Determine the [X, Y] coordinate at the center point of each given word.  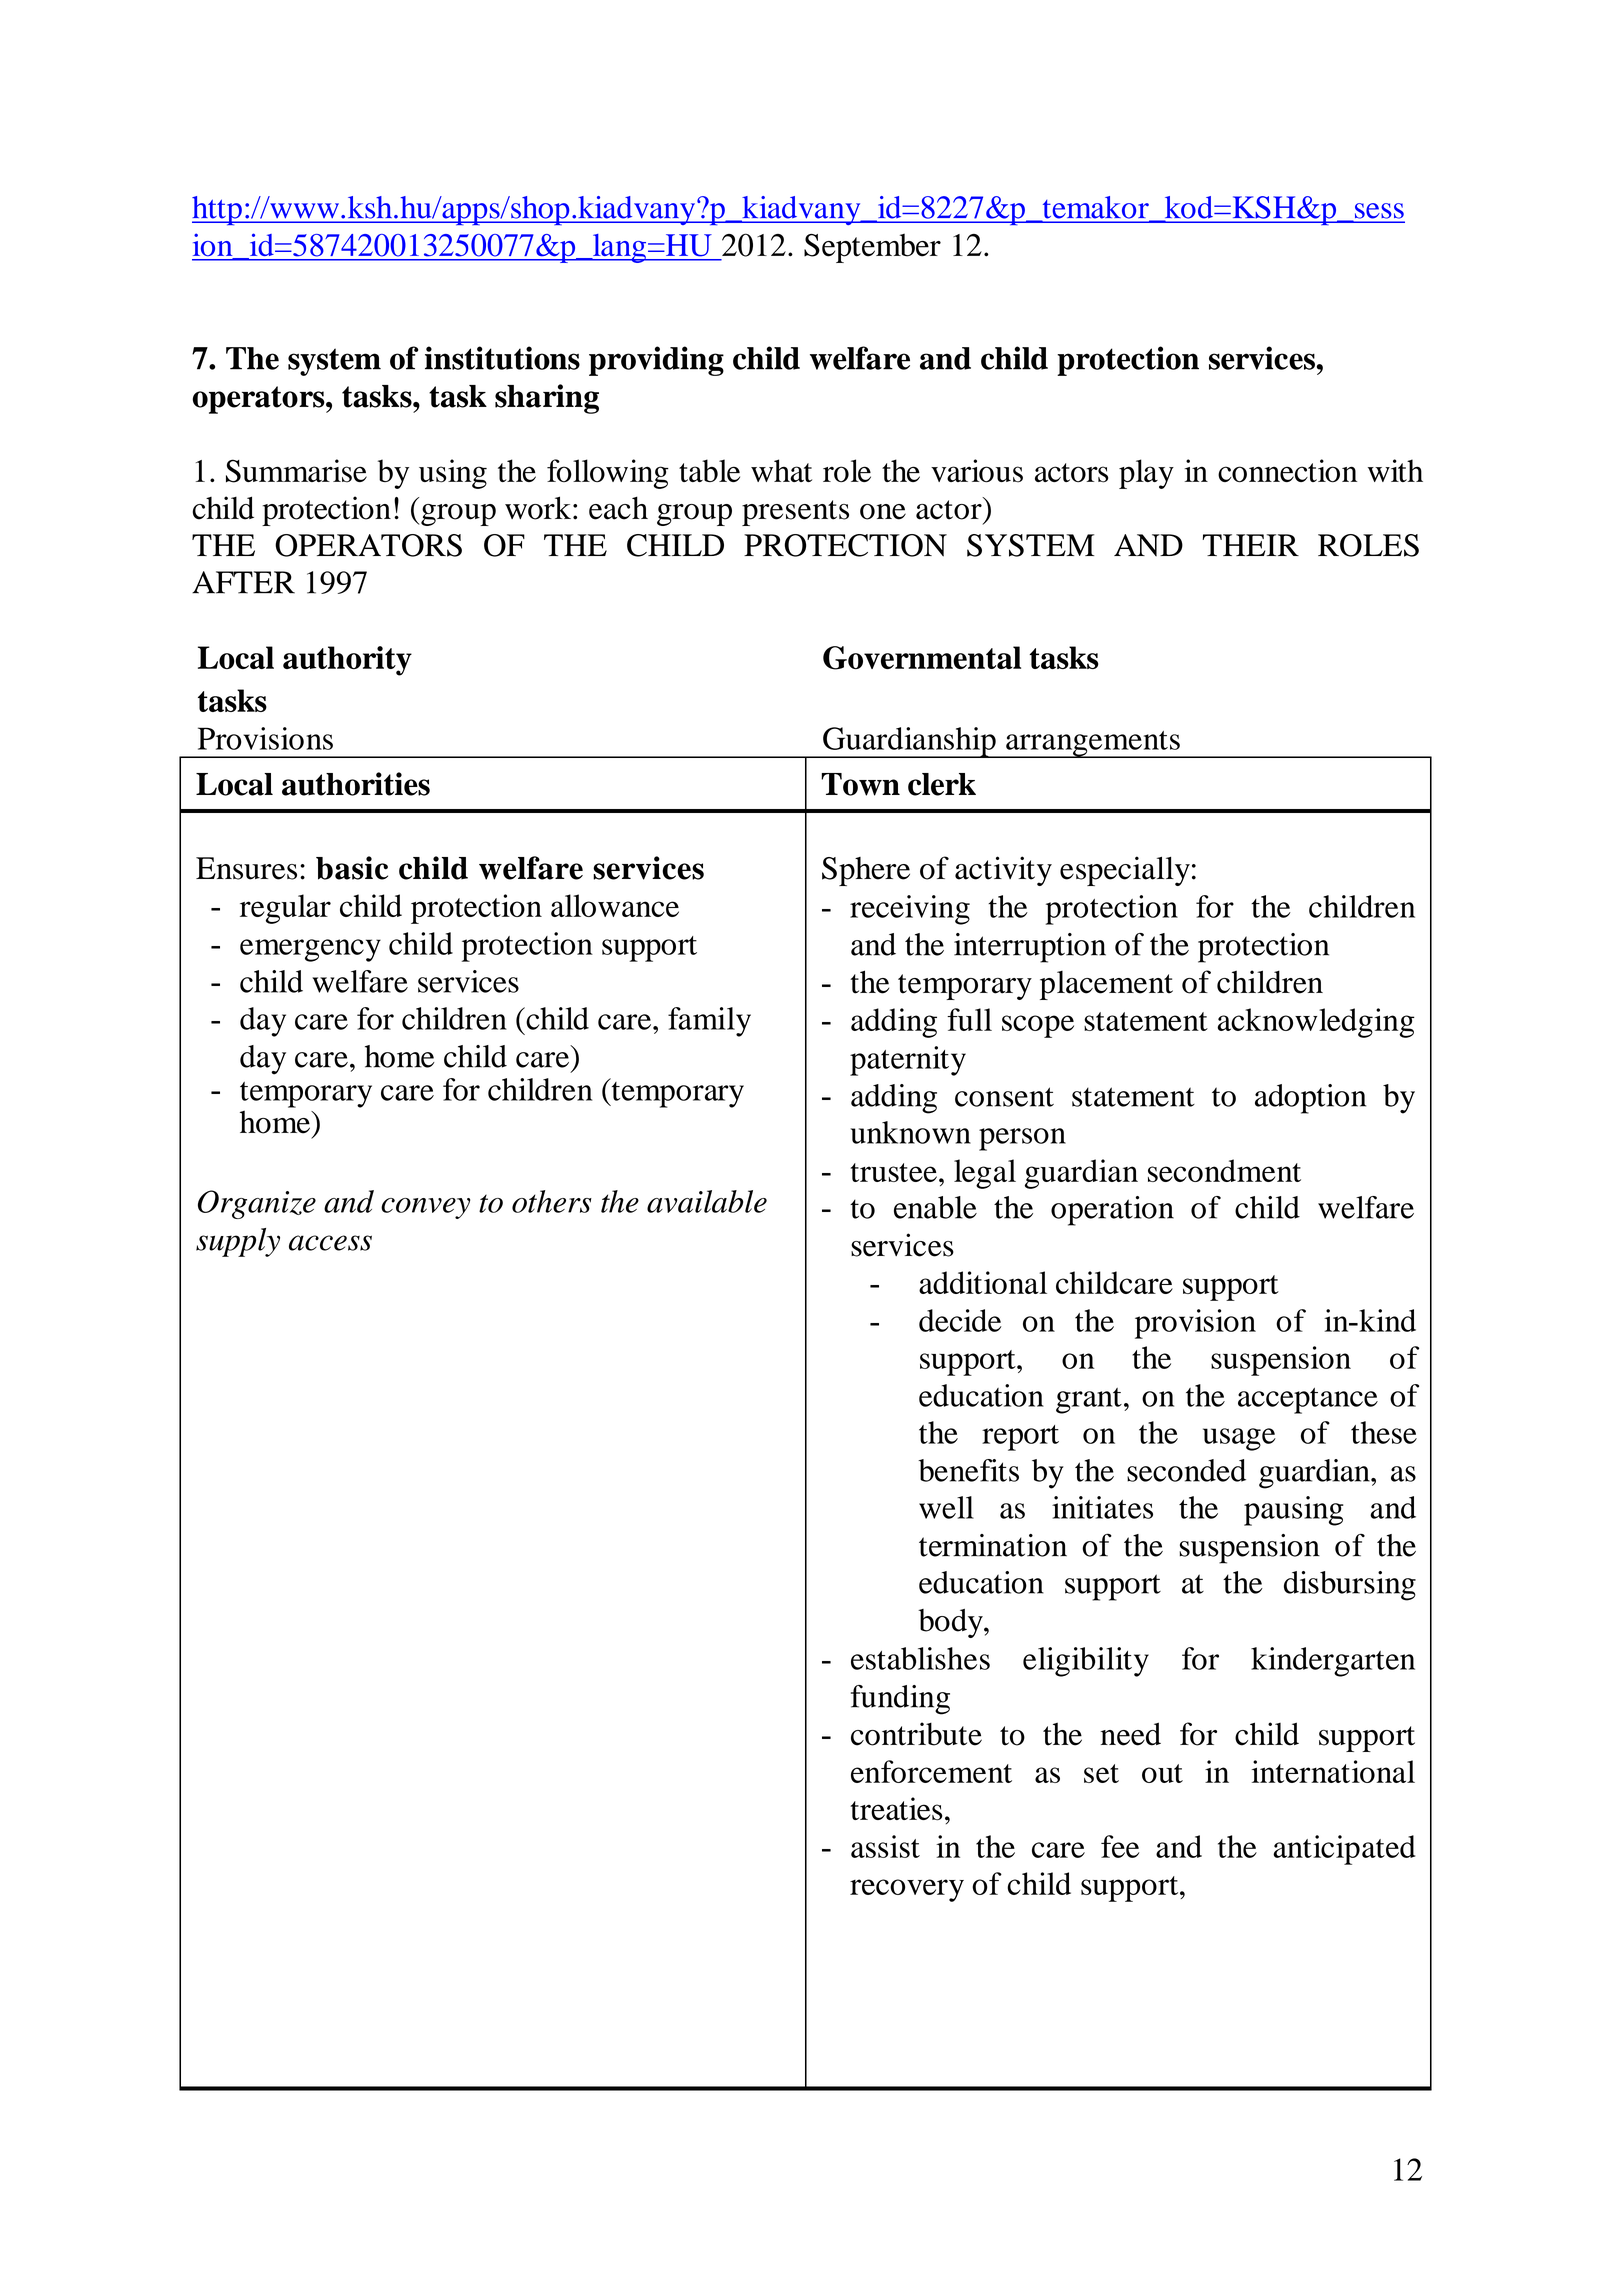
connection [1287, 471]
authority [347, 661]
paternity [908, 1061]
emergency [310, 950]
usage [1239, 1439]
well [946, 1507]
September [872, 248]
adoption [1310, 1099]
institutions [502, 358]
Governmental [922, 658]
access [330, 1243]
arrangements [1093, 744]
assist [885, 1846]
